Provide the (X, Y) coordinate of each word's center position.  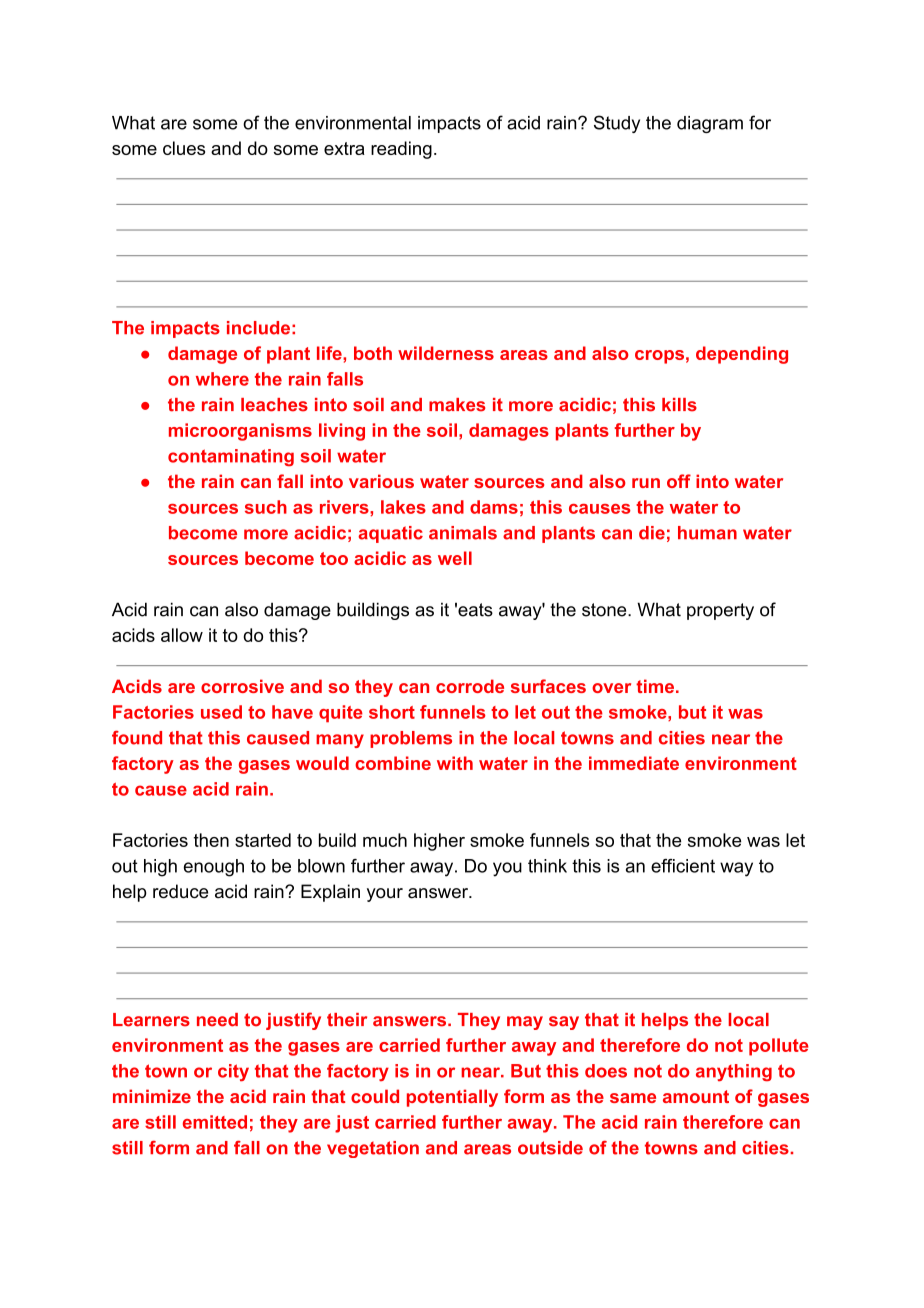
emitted (215, 1122)
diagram (710, 124)
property (720, 611)
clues (184, 148)
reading (401, 150)
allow (182, 635)
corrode (470, 686)
